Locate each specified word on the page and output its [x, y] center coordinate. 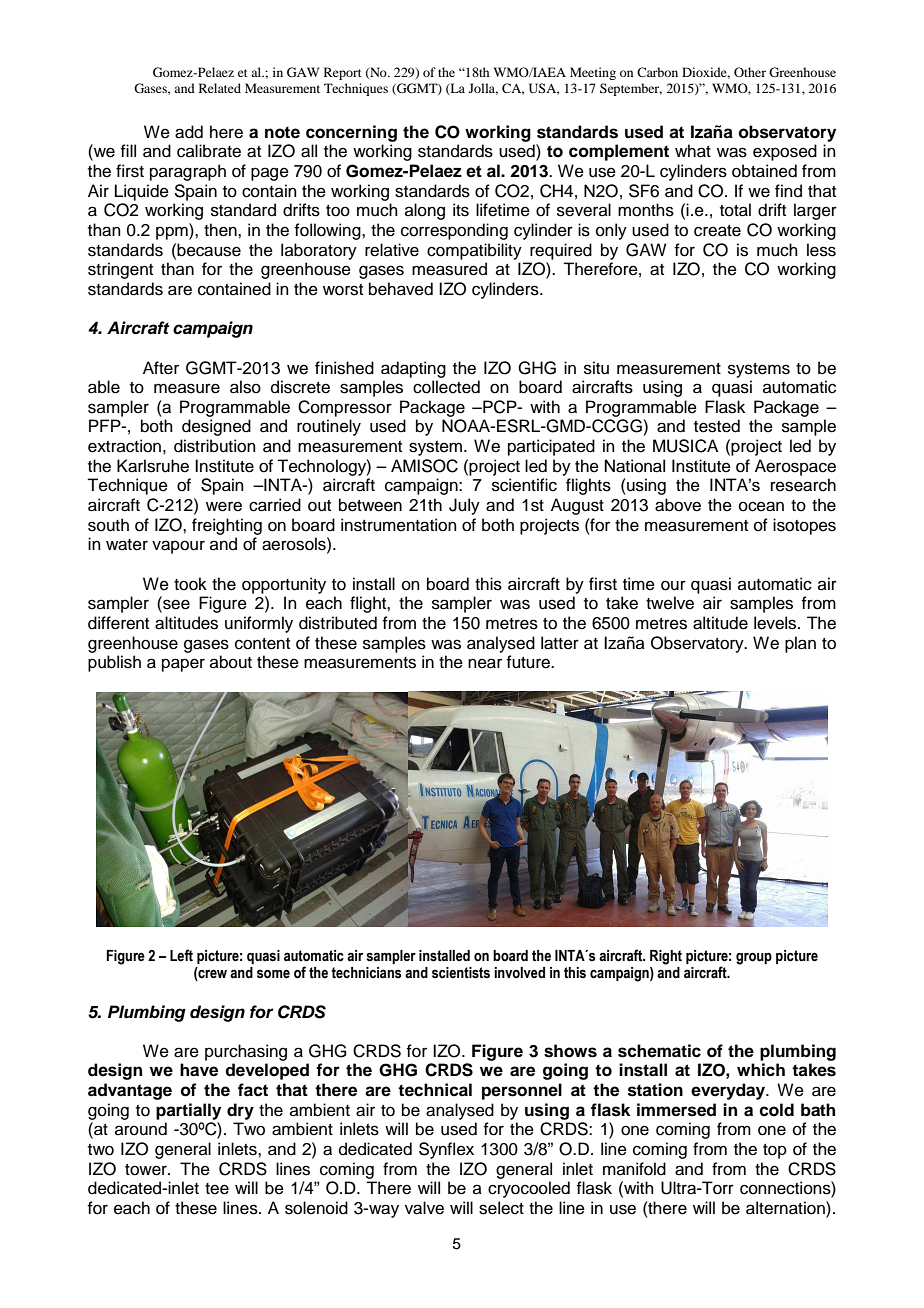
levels [776, 623]
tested [717, 426]
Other [750, 72]
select [501, 1208]
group [754, 958]
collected [446, 387]
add [189, 132]
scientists [461, 973]
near [485, 663]
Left [181, 955]
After [161, 368]
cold [776, 1110]
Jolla [483, 89]
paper [183, 665]
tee [217, 1189]
